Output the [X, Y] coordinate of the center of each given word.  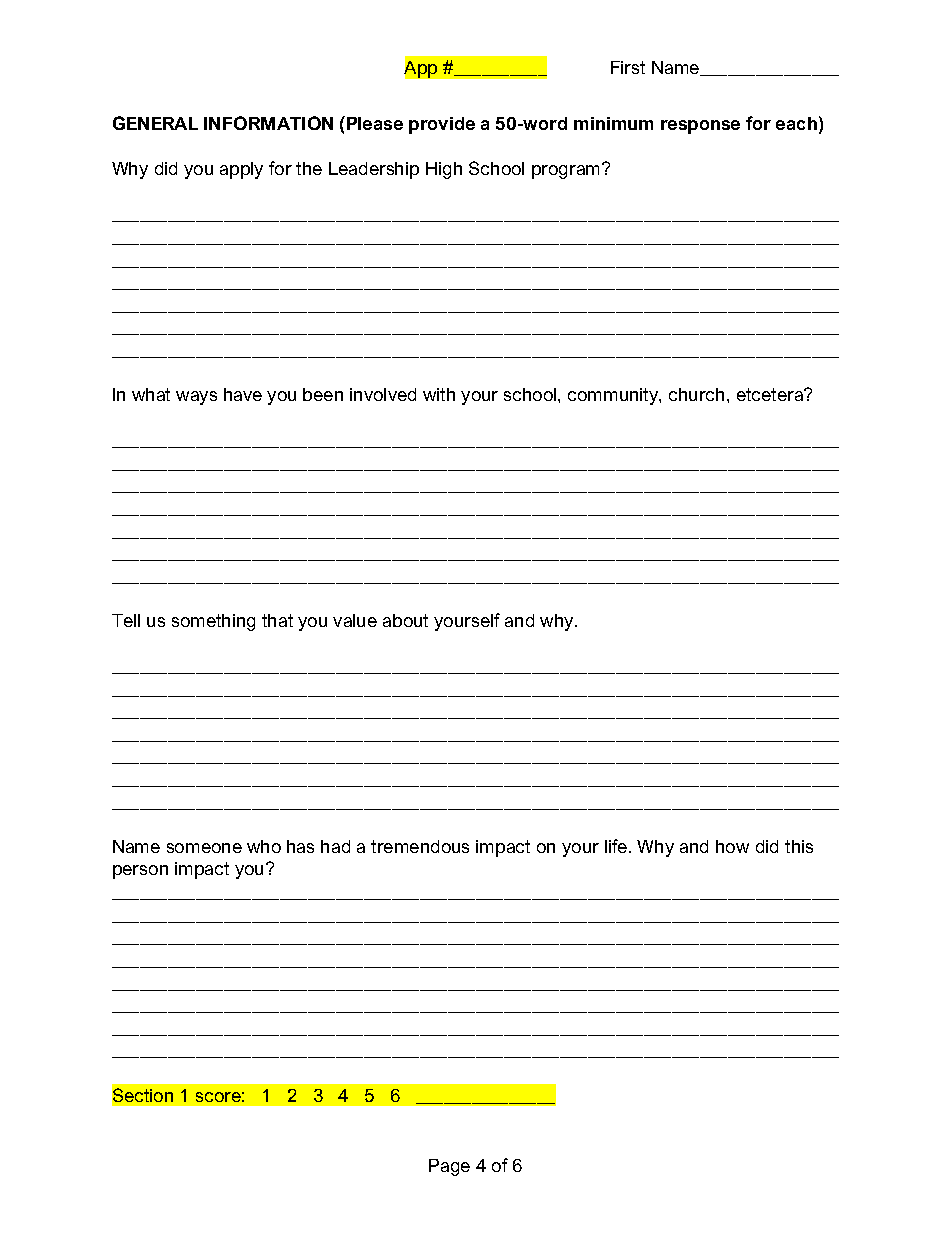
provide [442, 125]
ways [196, 398]
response [700, 127]
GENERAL [155, 123]
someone [204, 848]
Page [449, 1167]
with [439, 394]
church [696, 394]
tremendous [420, 846]
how [732, 846]
